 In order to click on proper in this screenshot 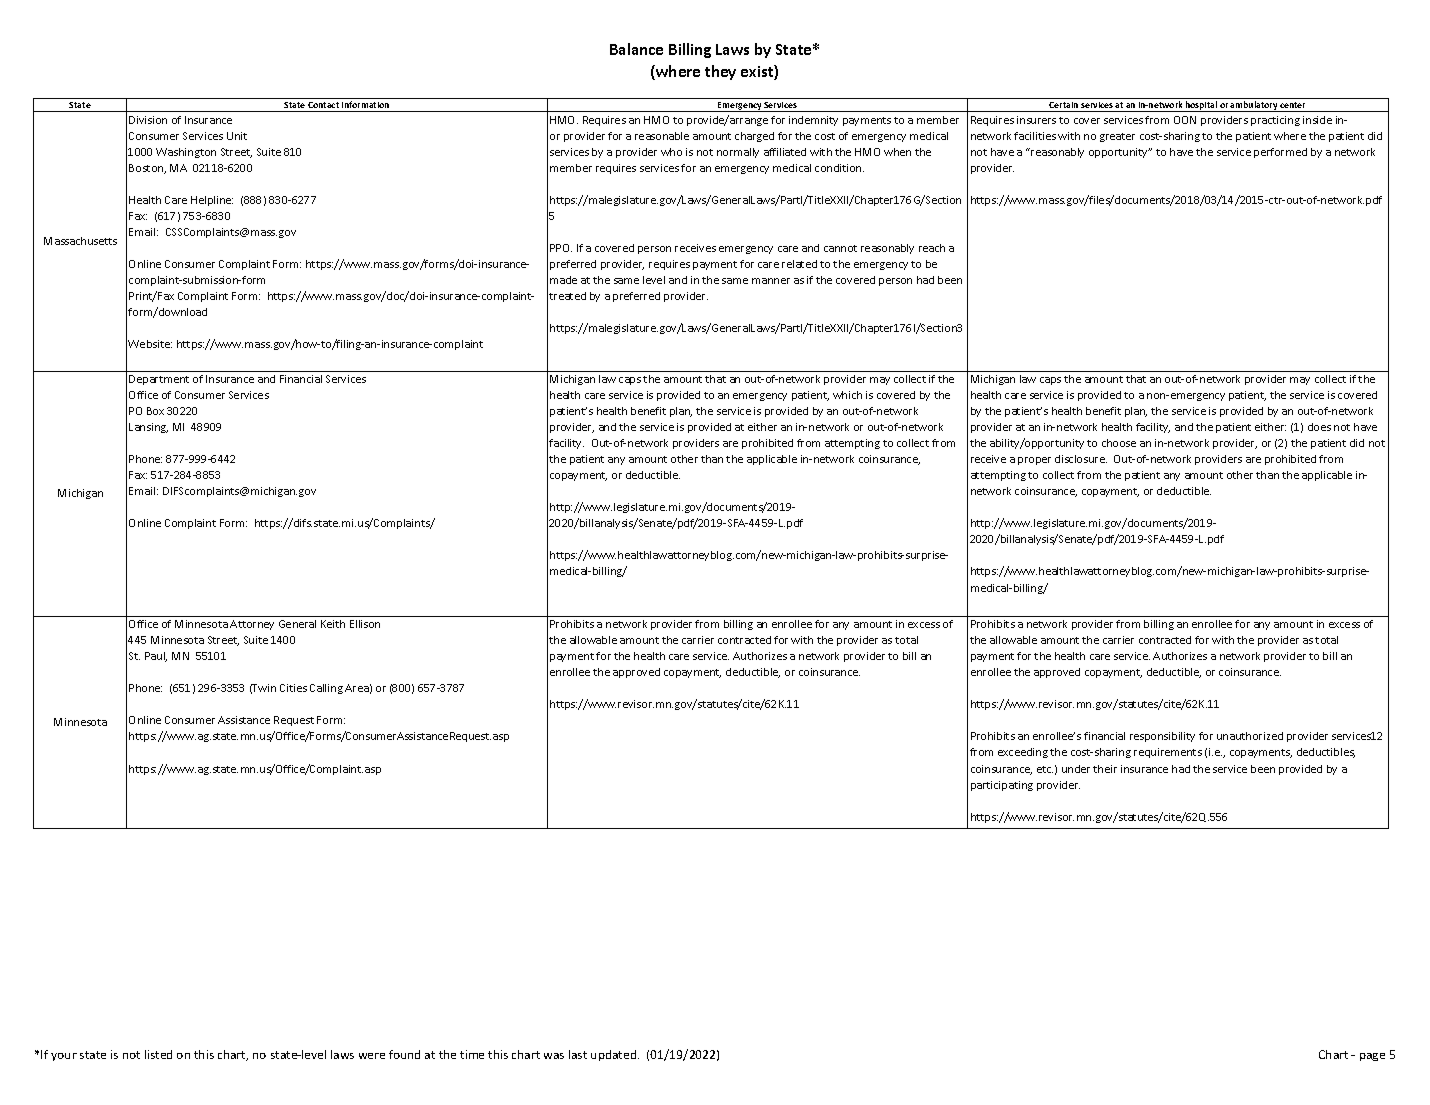, I will do `click(1034, 461)`.
